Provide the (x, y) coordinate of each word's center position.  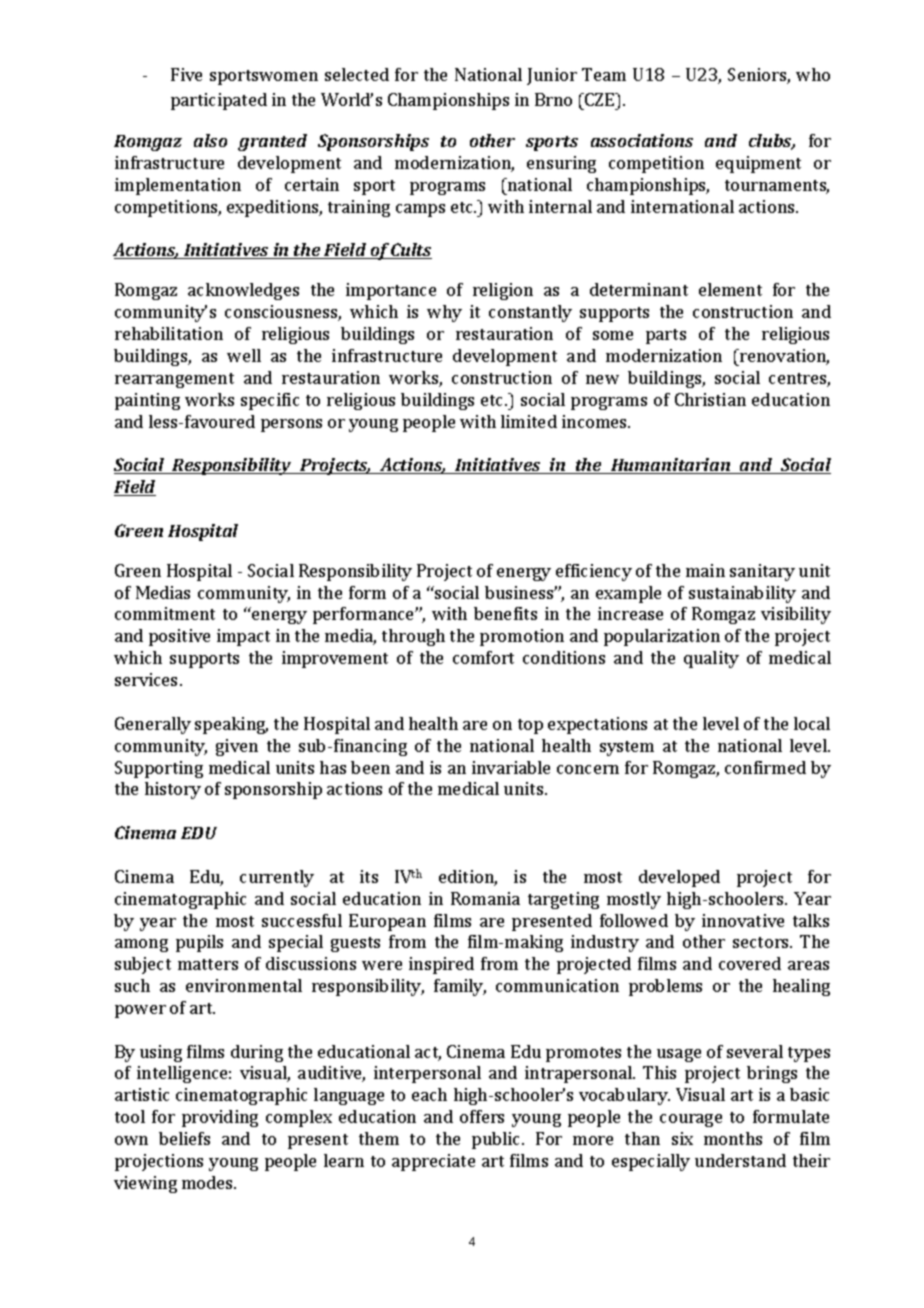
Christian (710, 399)
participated (219, 101)
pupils (199, 943)
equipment (758, 164)
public (497, 1140)
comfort (483, 657)
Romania (485, 898)
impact (243, 637)
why (444, 313)
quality (711, 659)
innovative (743, 920)
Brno (553, 99)
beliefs (184, 1138)
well (244, 355)
